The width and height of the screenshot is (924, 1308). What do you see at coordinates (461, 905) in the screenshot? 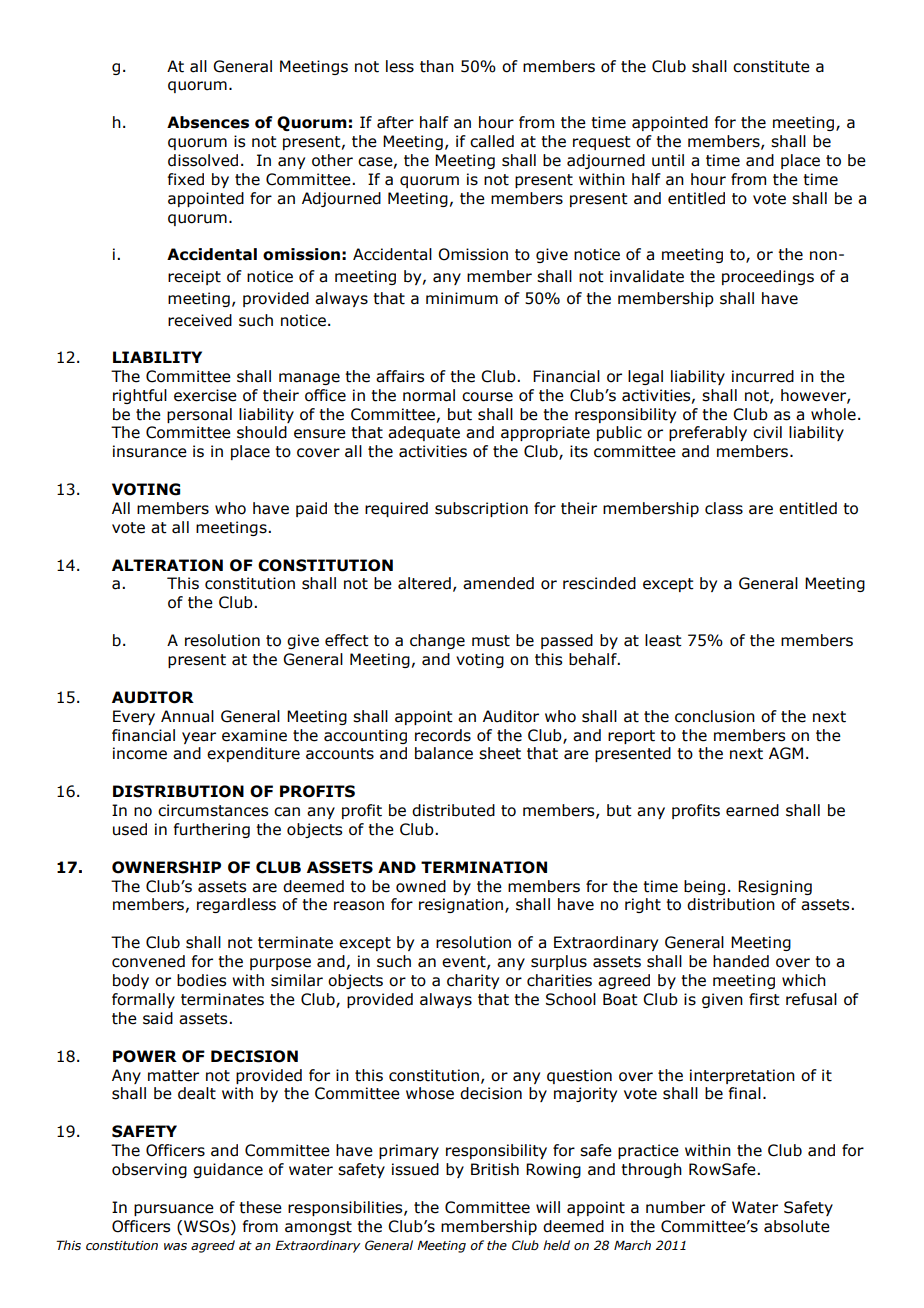
I see `resignation` at bounding box center [461, 905].
